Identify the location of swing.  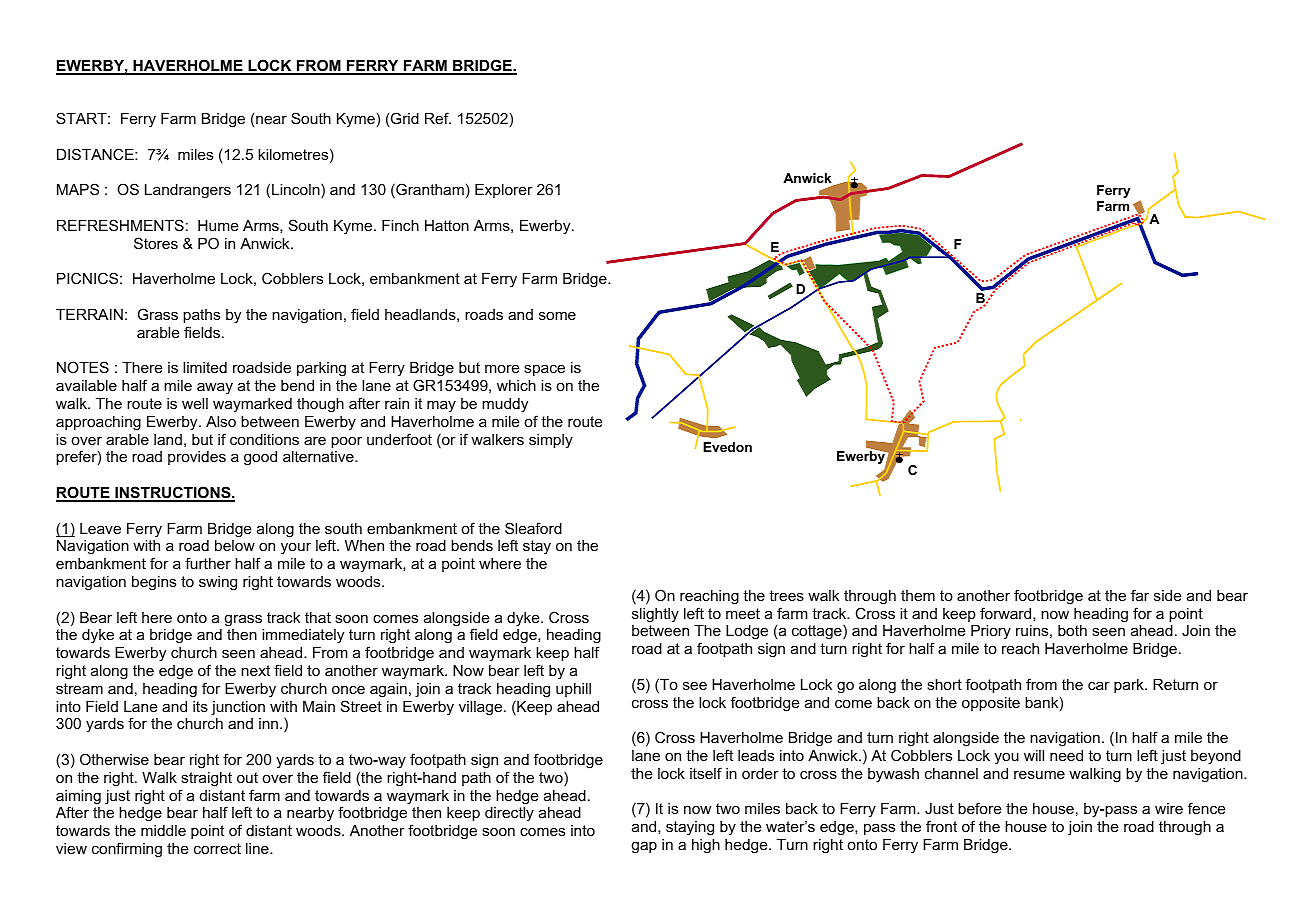
(218, 583).
